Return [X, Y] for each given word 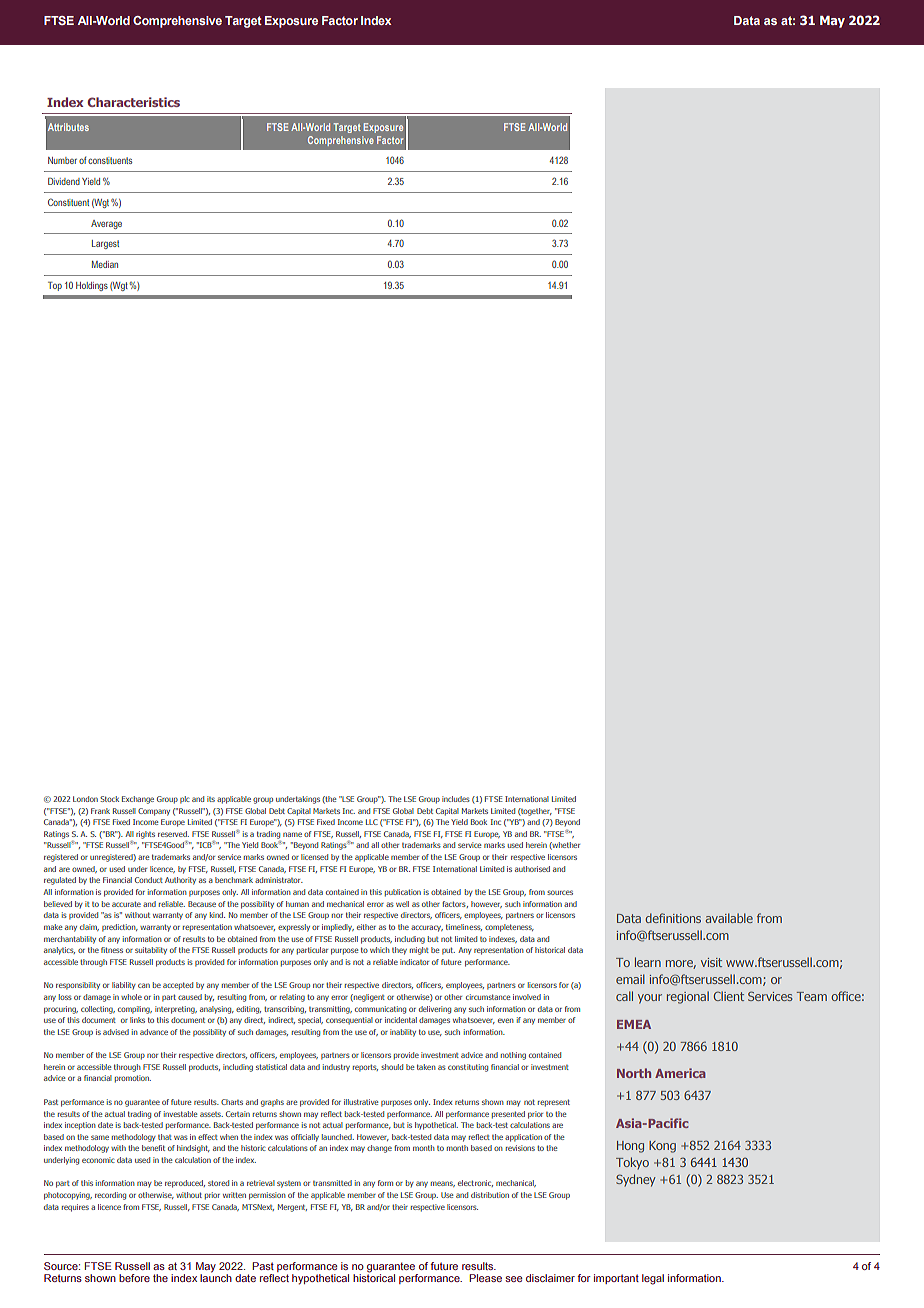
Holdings [92, 286]
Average [106, 224]
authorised [532, 869]
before [134, 1278]
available [729, 918]
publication [403, 893]
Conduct [149, 880]
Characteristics [133, 102]
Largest [105, 244]
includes [456, 799]
